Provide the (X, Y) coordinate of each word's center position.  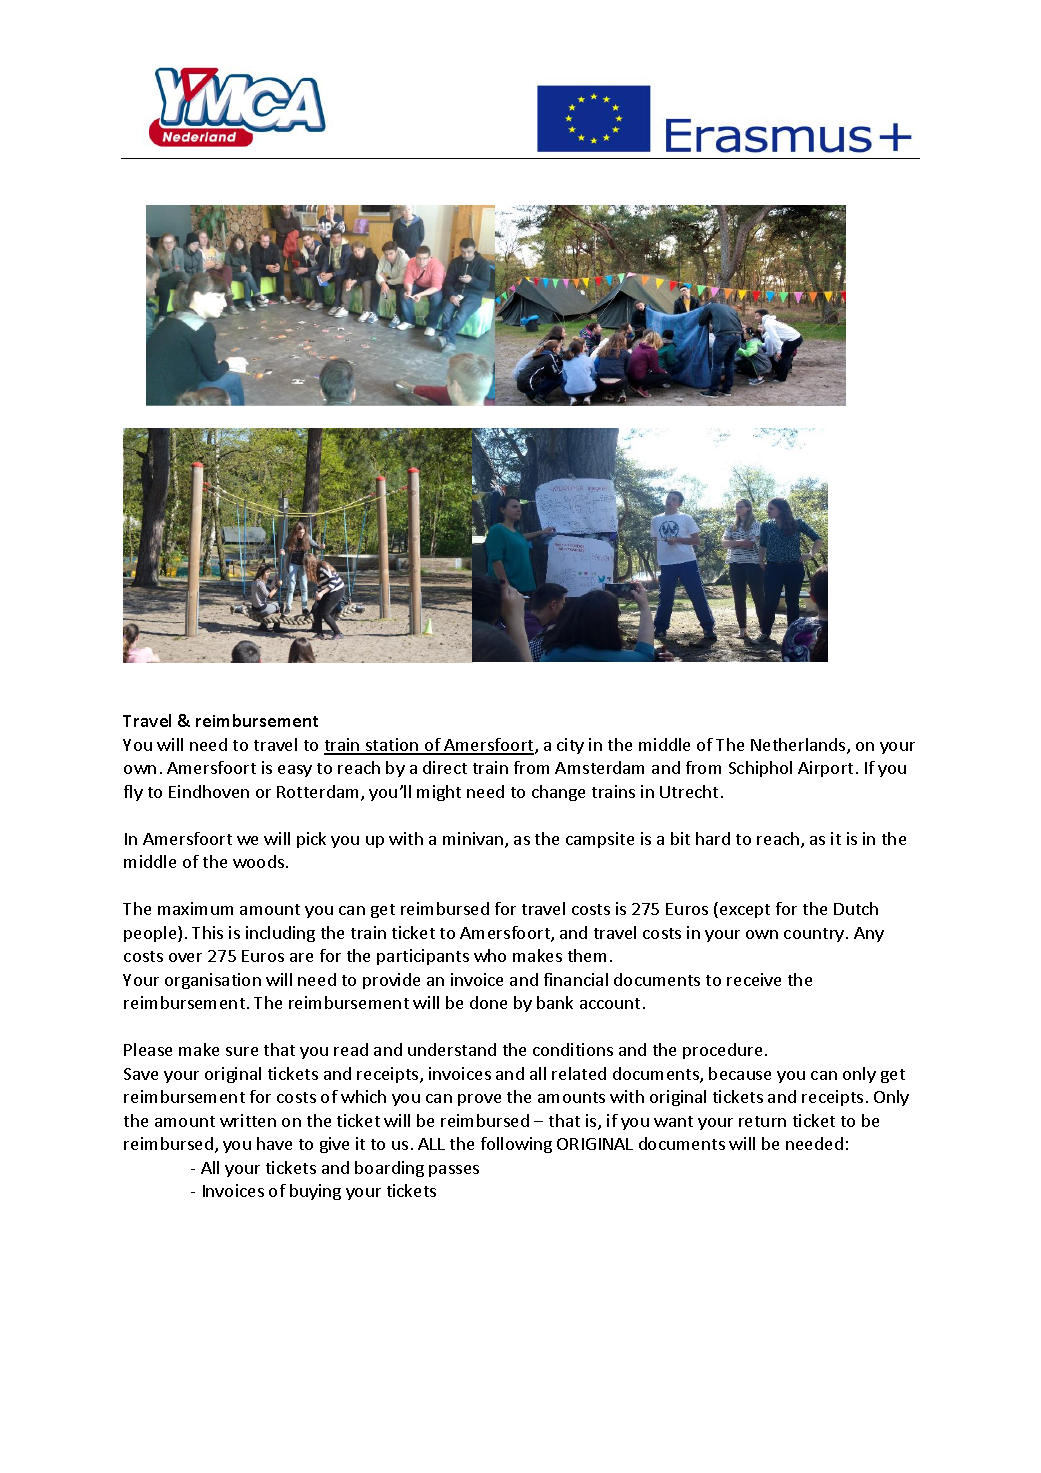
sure (242, 1051)
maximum (195, 908)
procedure (722, 1051)
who (490, 955)
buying (315, 1192)
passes (454, 1171)
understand (452, 1049)
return (762, 1121)
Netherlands (799, 746)
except (745, 911)
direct (445, 767)
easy (295, 771)
